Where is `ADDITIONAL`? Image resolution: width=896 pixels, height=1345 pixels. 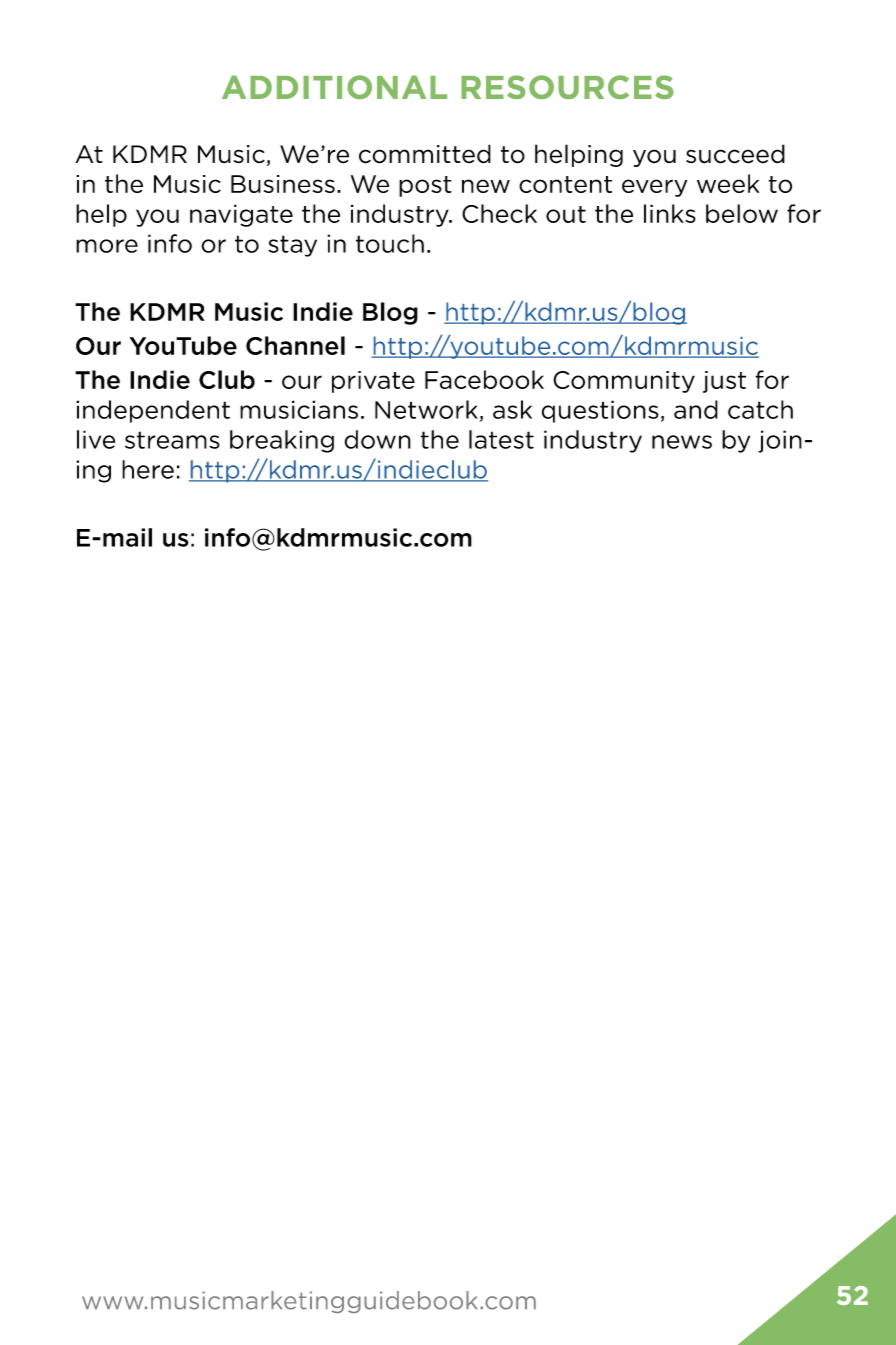
ADDITIONAL is located at coordinates (334, 87).
